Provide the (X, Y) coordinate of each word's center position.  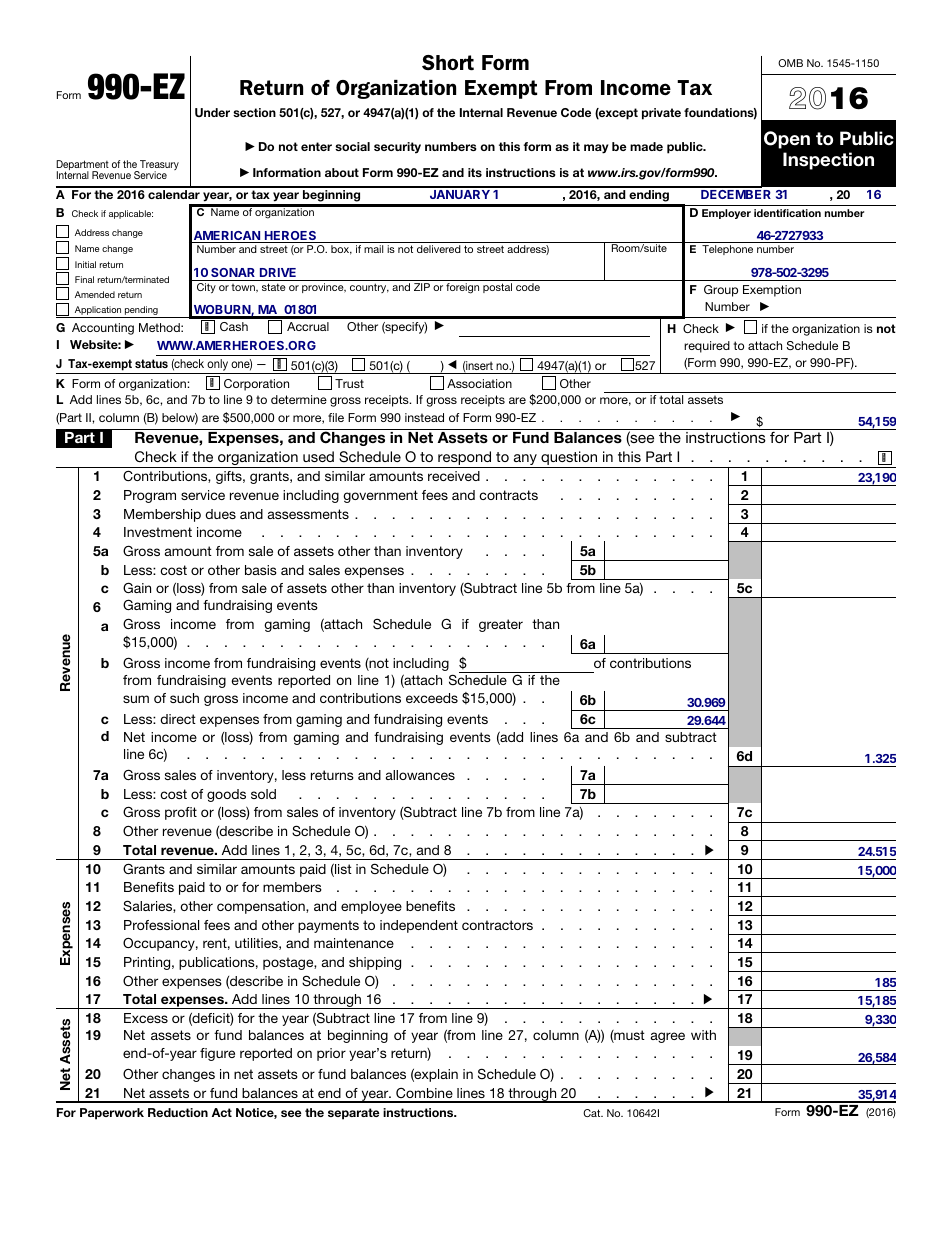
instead (424, 417)
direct (178, 719)
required (707, 347)
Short (448, 63)
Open (787, 140)
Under (212, 112)
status (151, 363)
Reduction (178, 1112)
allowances (420, 775)
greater (501, 625)
